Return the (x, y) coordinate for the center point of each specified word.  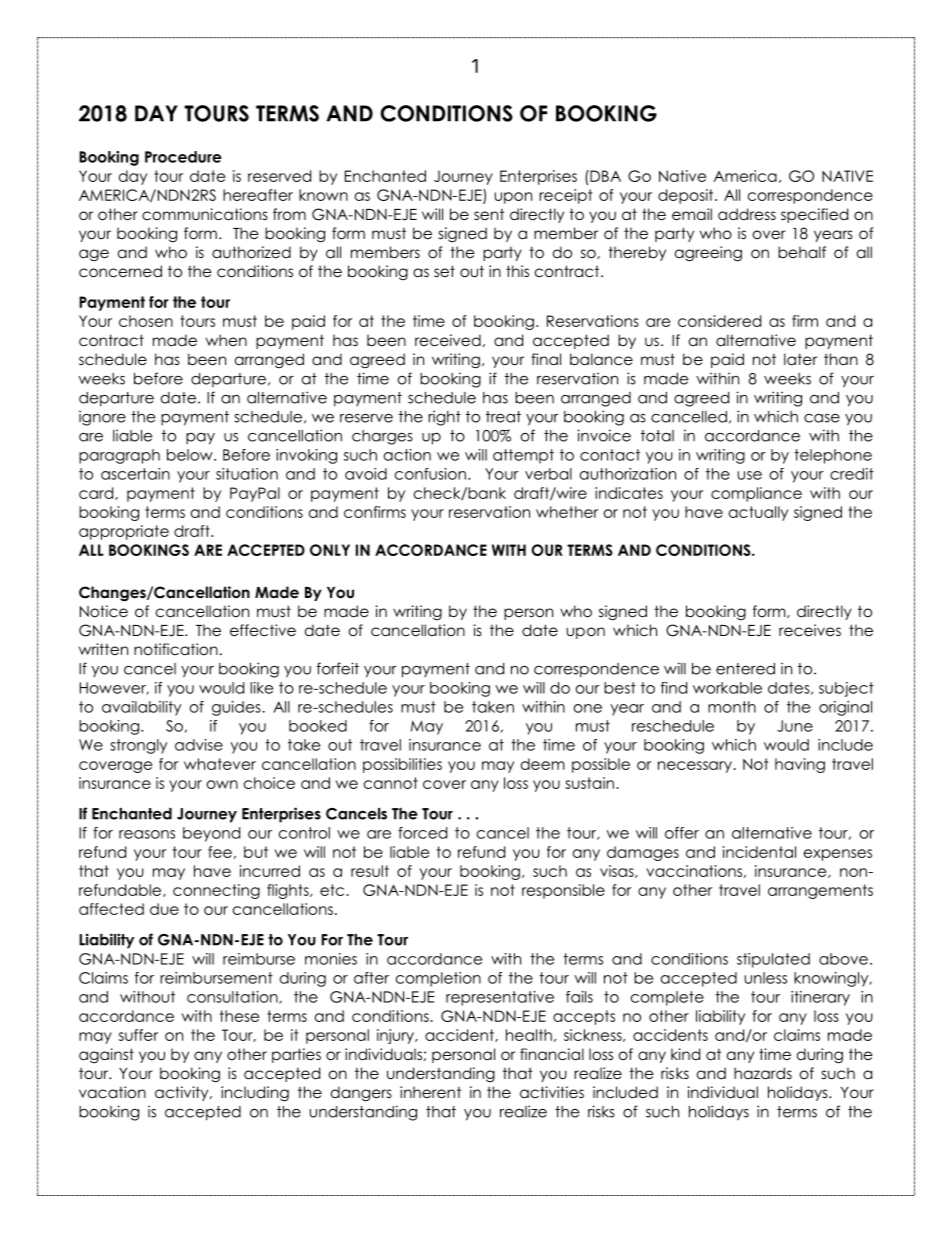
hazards (763, 1073)
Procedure (183, 157)
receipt (565, 196)
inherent (430, 1092)
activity (183, 1093)
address (747, 214)
